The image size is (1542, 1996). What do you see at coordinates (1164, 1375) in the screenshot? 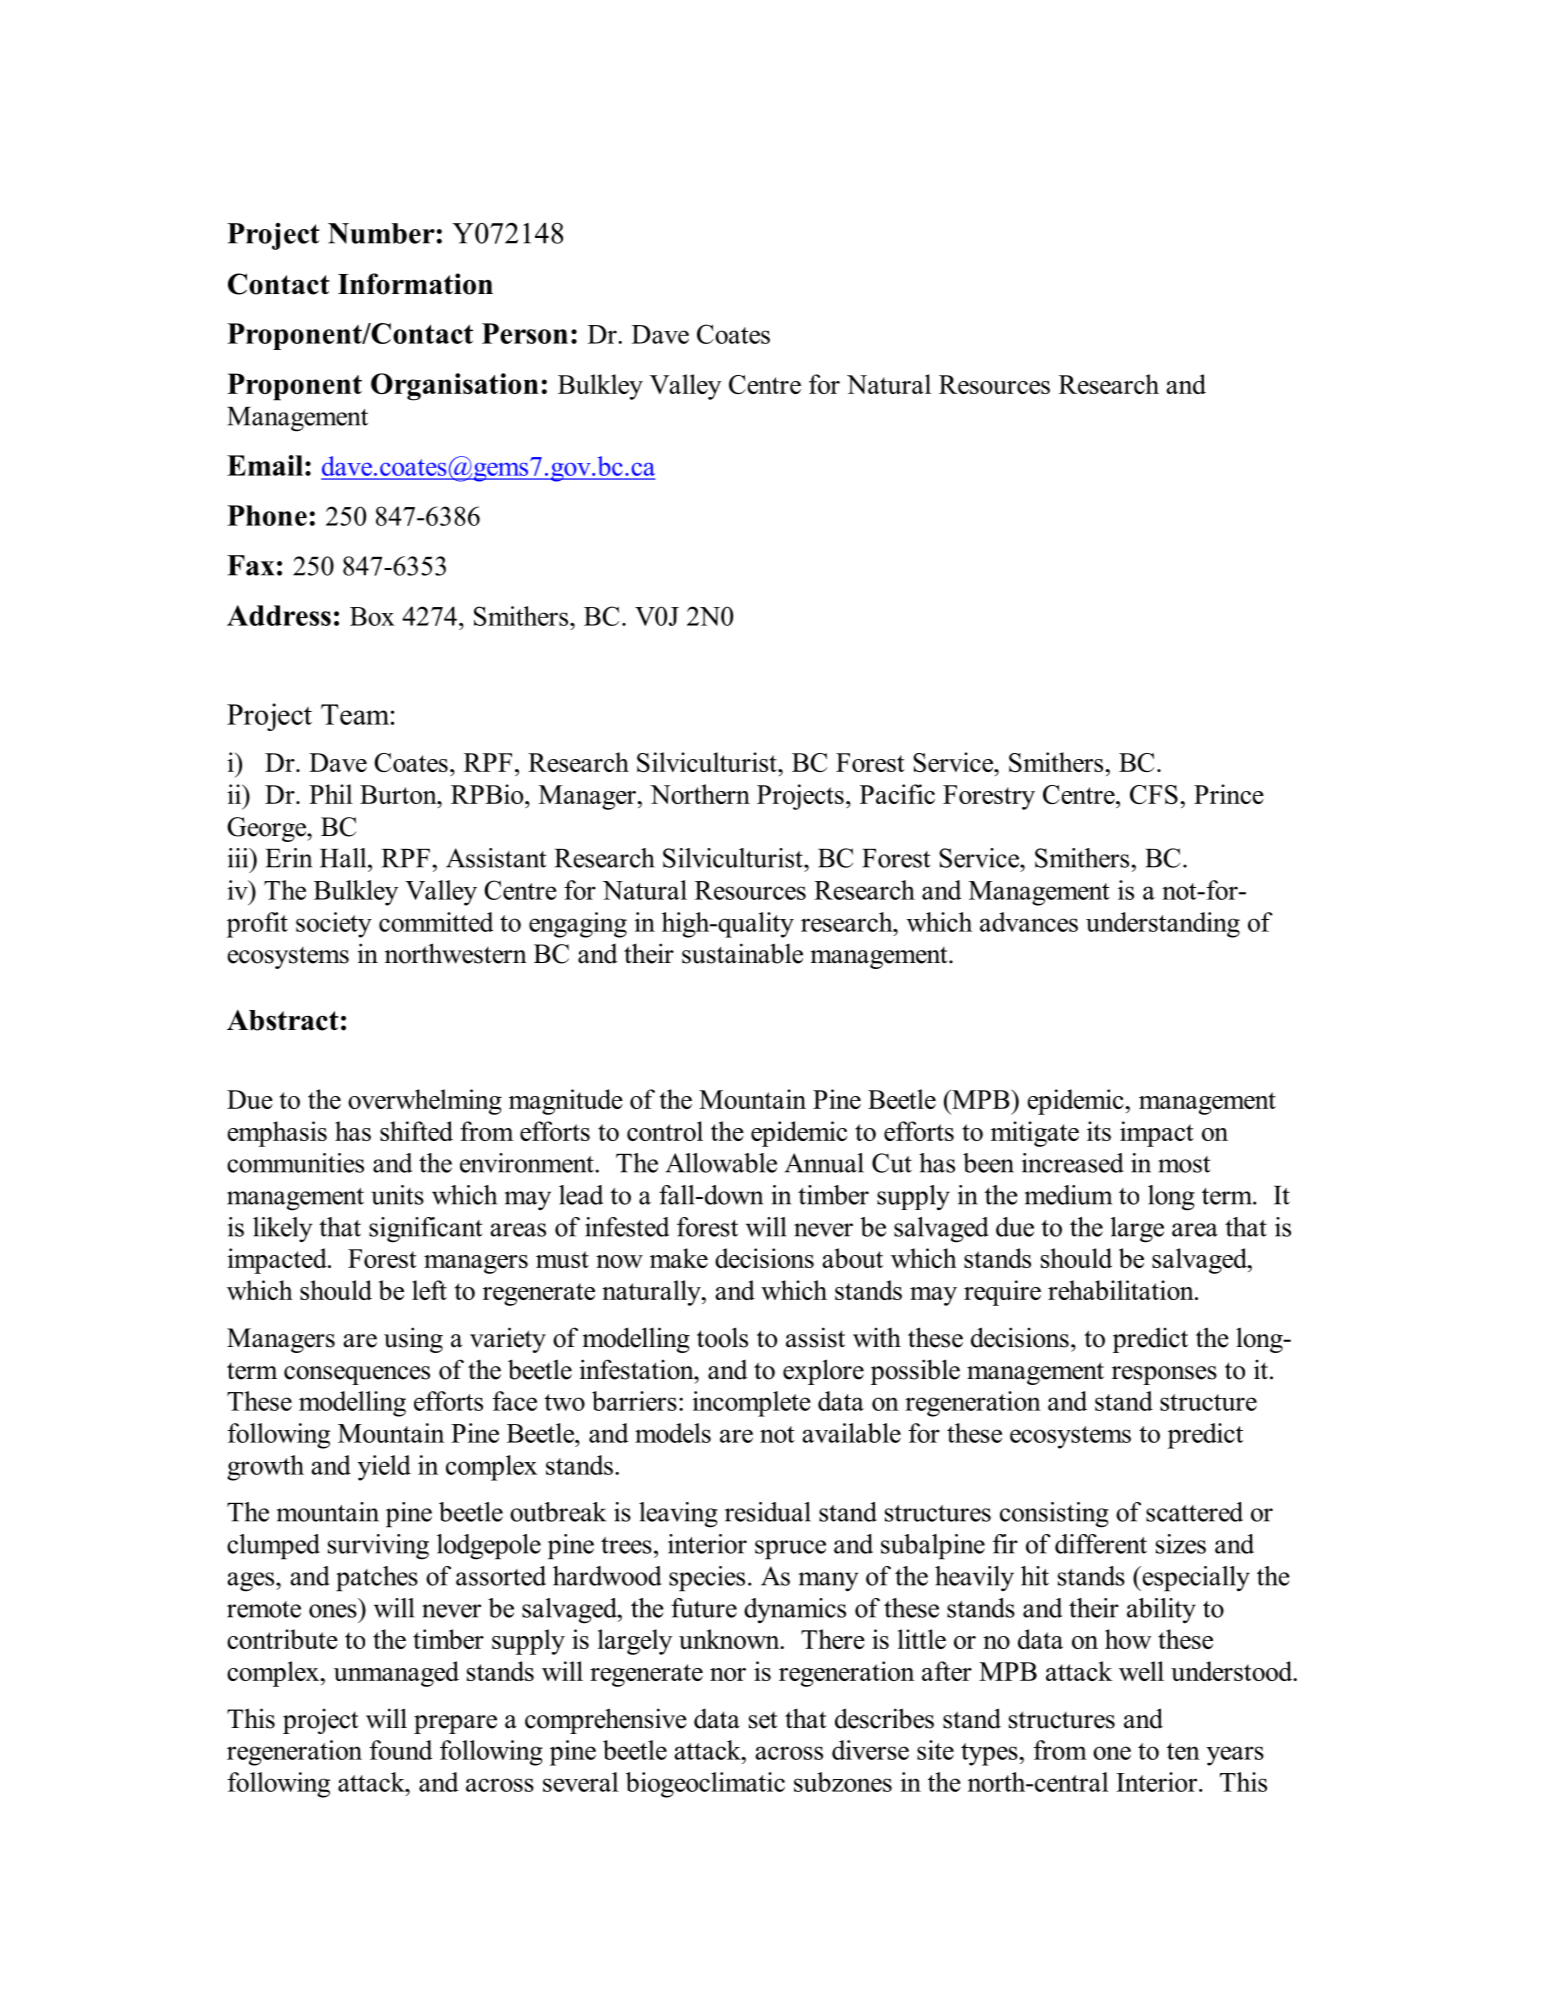
I see `responses` at bounding box center [1164, 1375].
